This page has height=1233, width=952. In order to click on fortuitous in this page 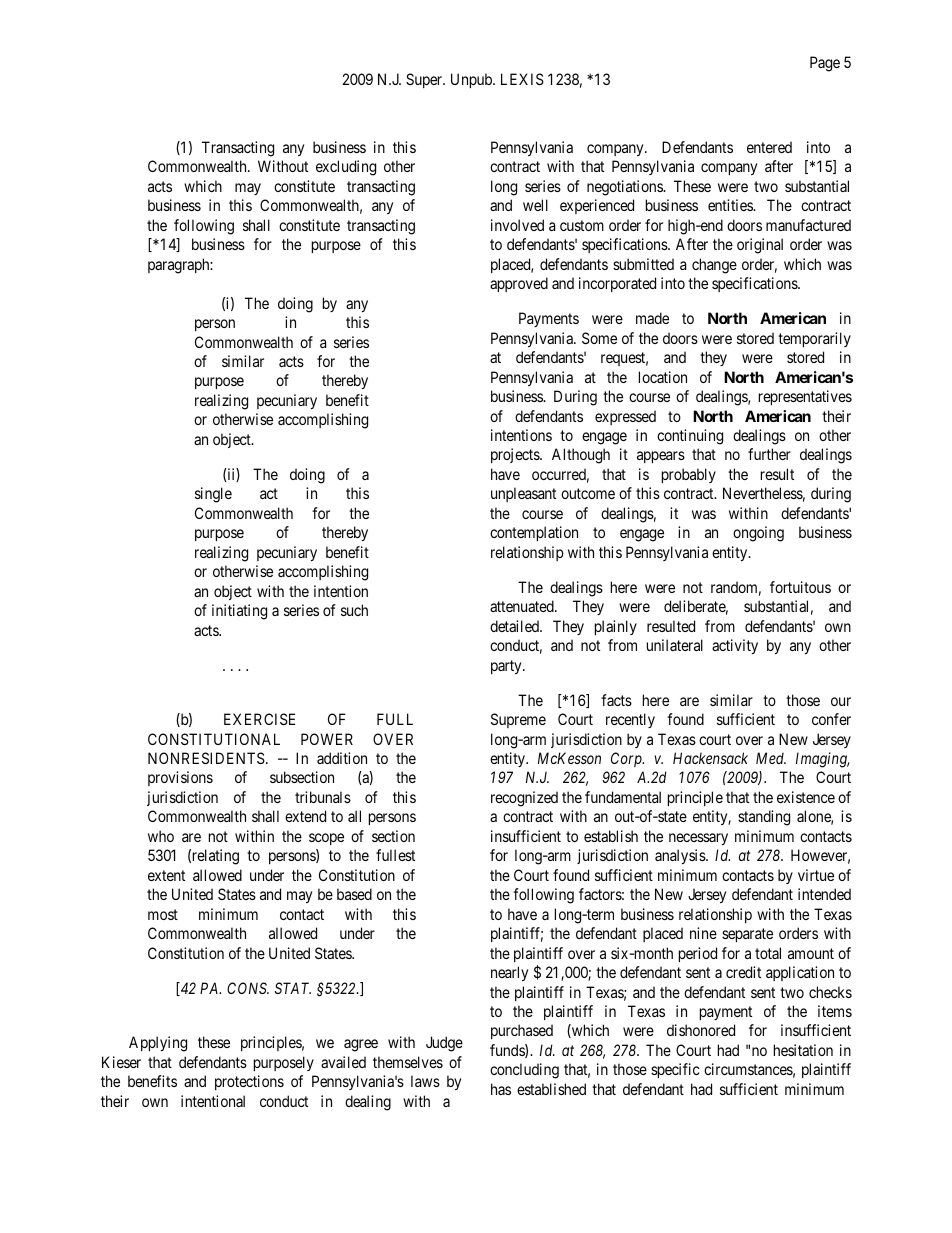, I will do `click(800, 587)`.
